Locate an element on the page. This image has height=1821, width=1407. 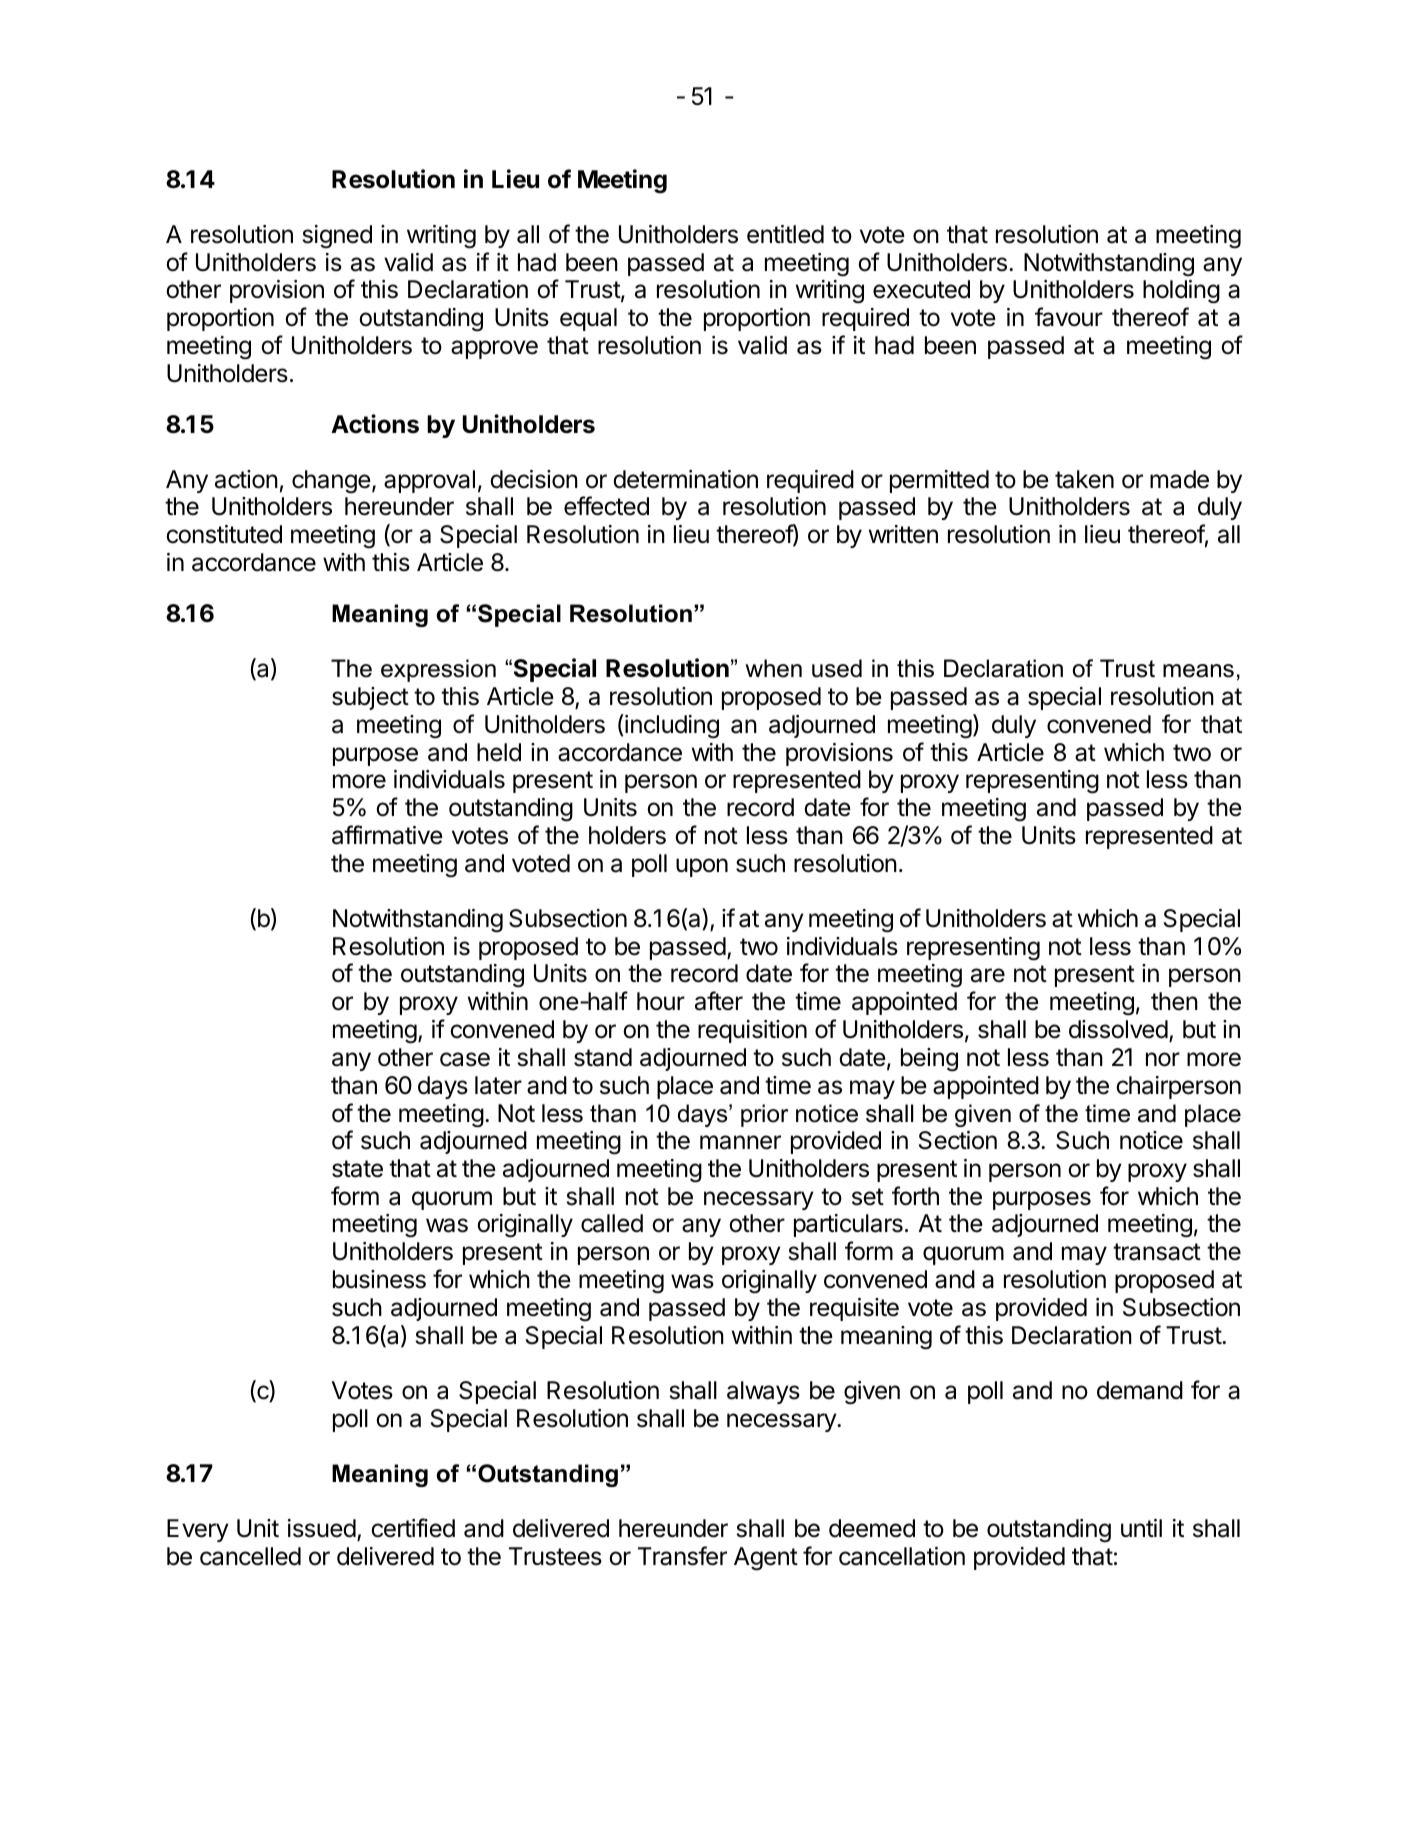
until is located at coordinates (1141, 1528).
